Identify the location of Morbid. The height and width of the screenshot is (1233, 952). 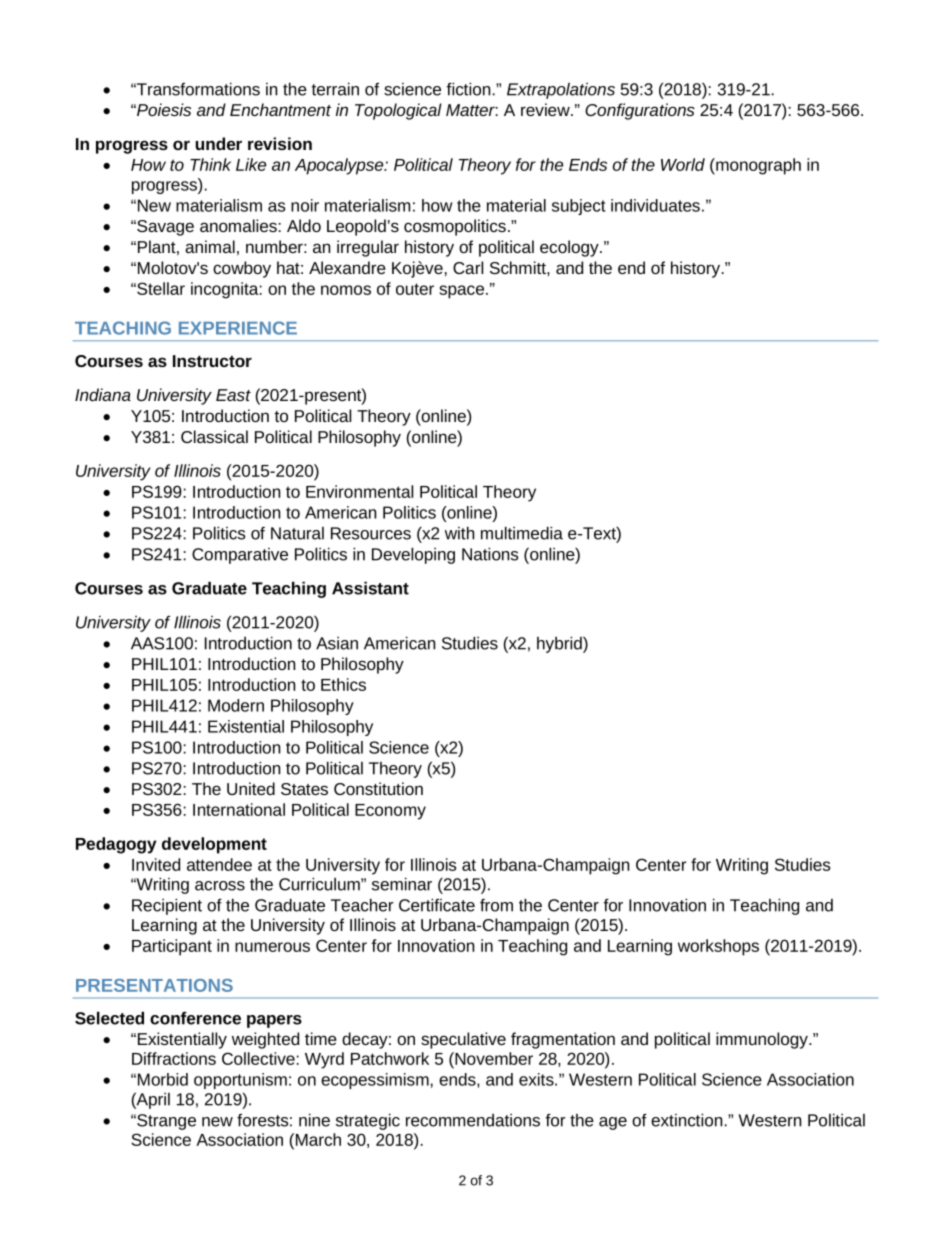
(163, 1079).
